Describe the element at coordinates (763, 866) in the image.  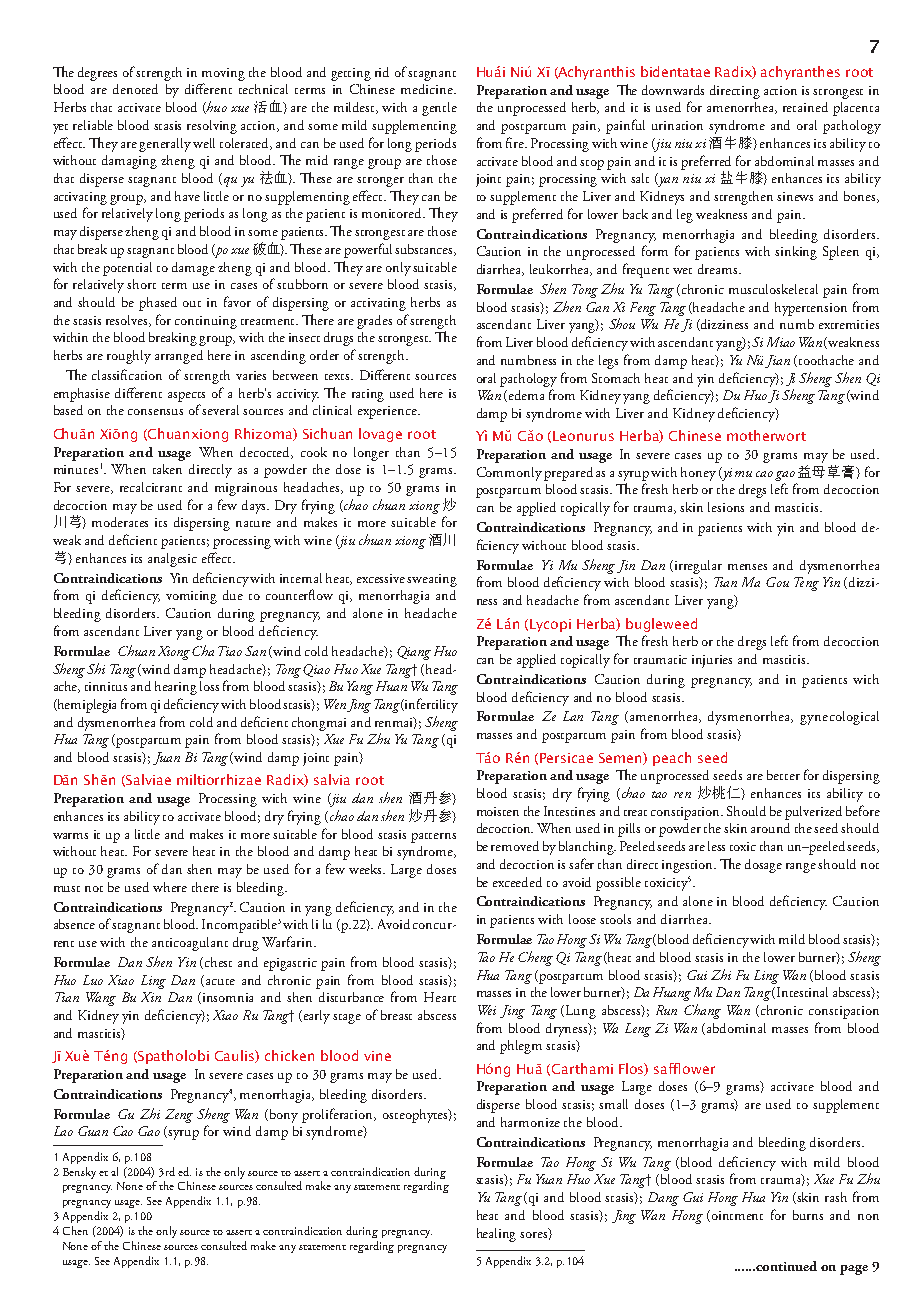
I see `dosage` at that location.
